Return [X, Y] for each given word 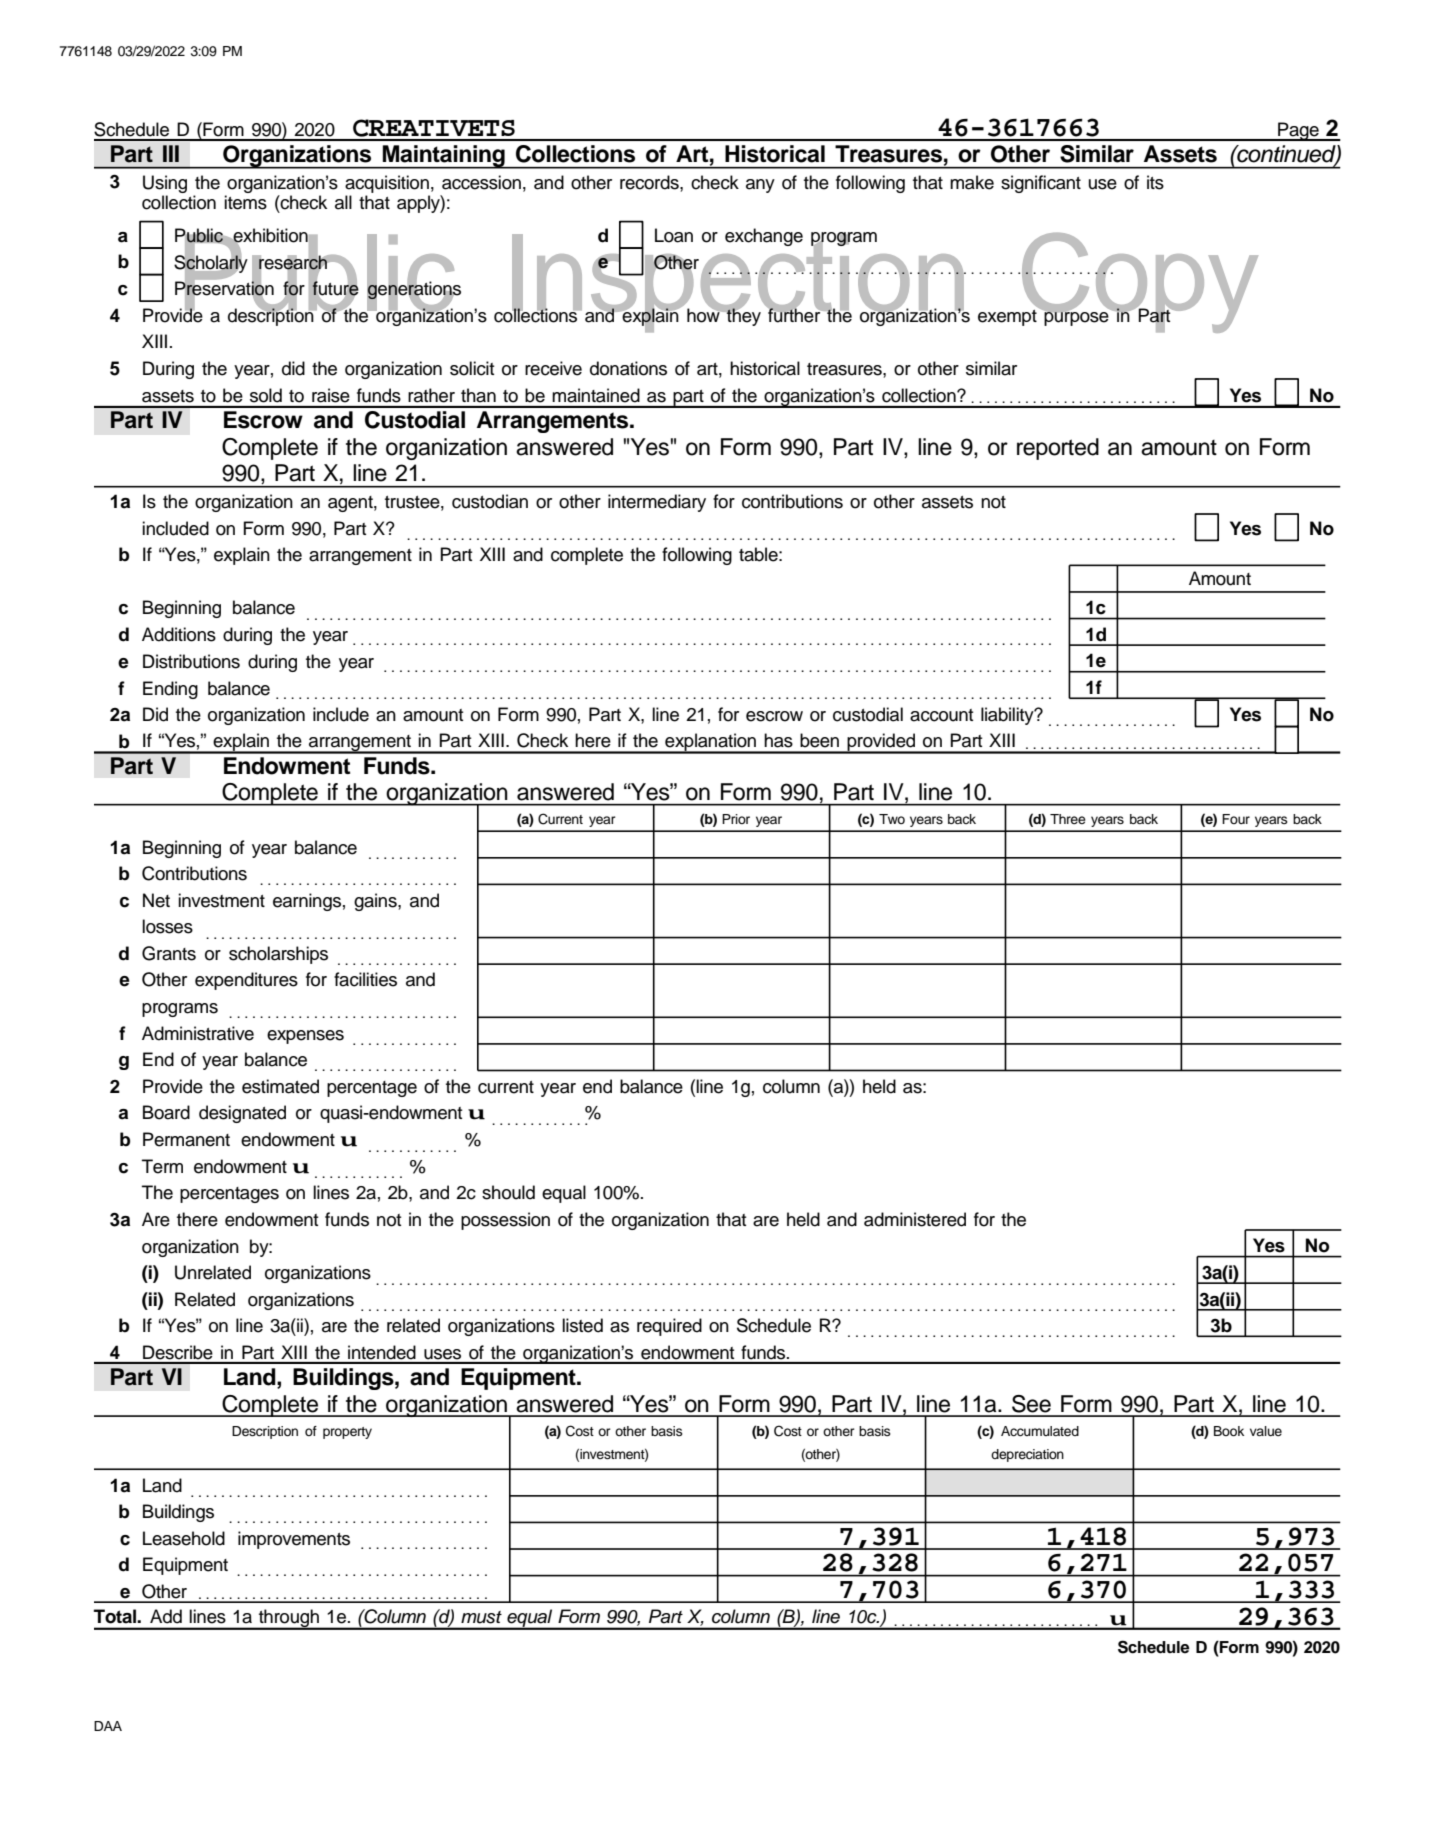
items [245, 202]
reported [1058, 449]
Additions [179, 634]
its [1155, 182]
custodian [490, 501]
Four [1236, 819]
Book [1229, 1431]
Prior [736, 819]
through [289, 1619]
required [669, 1327]
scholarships [278, 955]
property [347, 1433]
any [760, 186]
